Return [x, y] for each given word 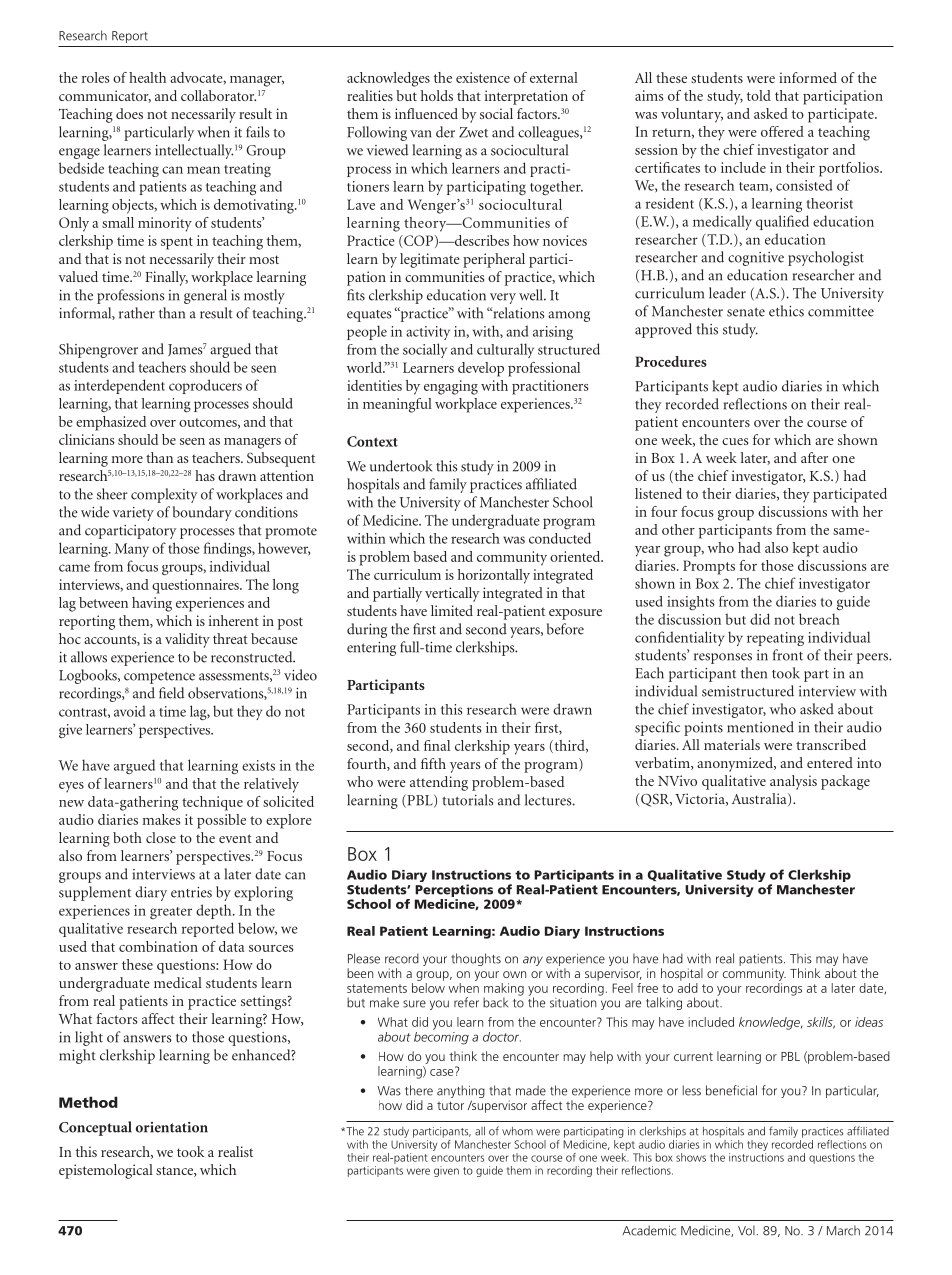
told [759, 95]
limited [452, 610]
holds [437, 95]
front [788, 655]
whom [517, 1131]
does [129, 113]
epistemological [106, 1171]
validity [187, 640]
